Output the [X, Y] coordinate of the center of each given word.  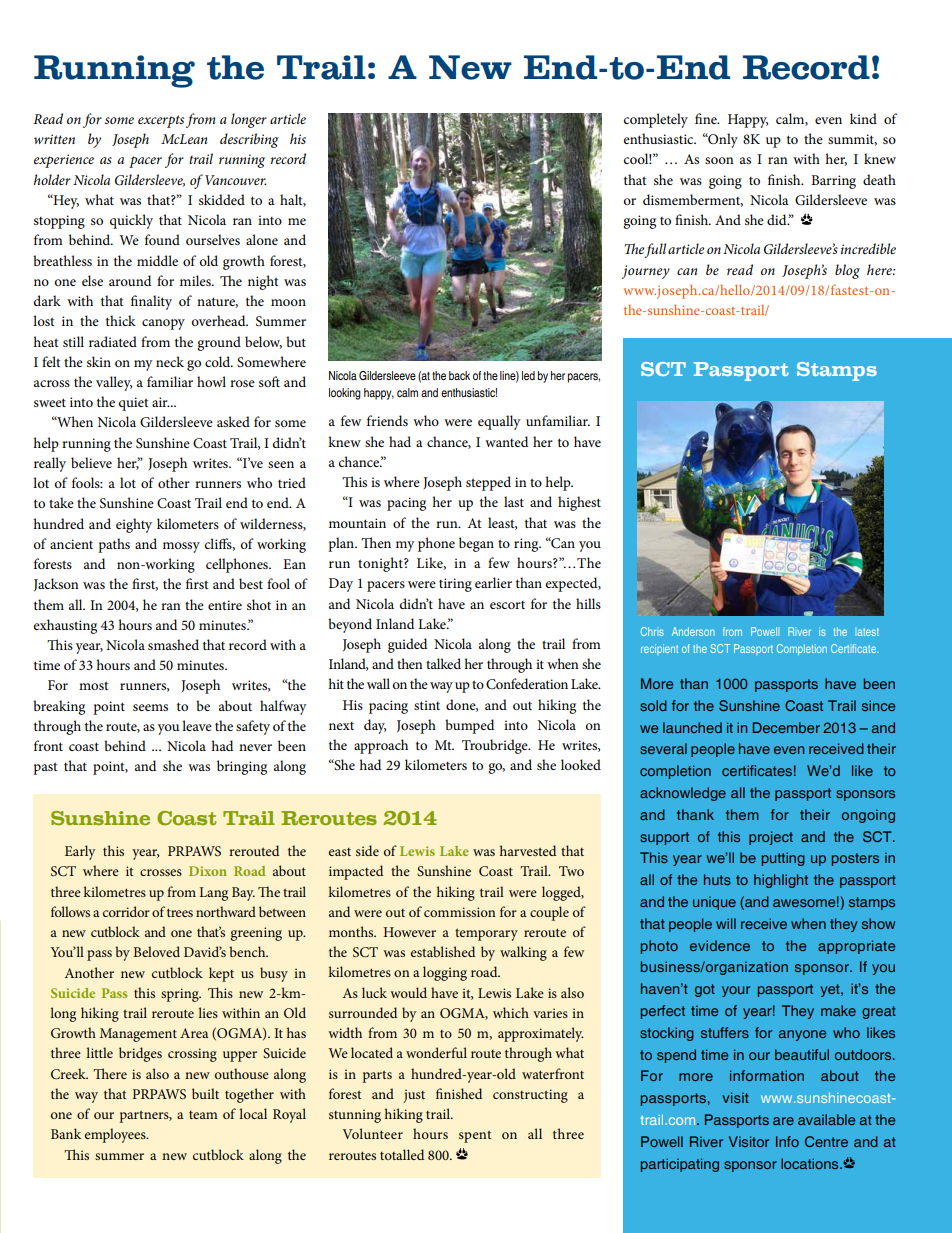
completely [656, 120]
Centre [826, 1141]
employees [116, 1135]
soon [719, 160]
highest [579, 503]
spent [475, 1137]
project [771, 838]
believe [91, 462]
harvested [528, 850]
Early [80, 852]
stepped [488, 483]
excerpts [161, 121]
